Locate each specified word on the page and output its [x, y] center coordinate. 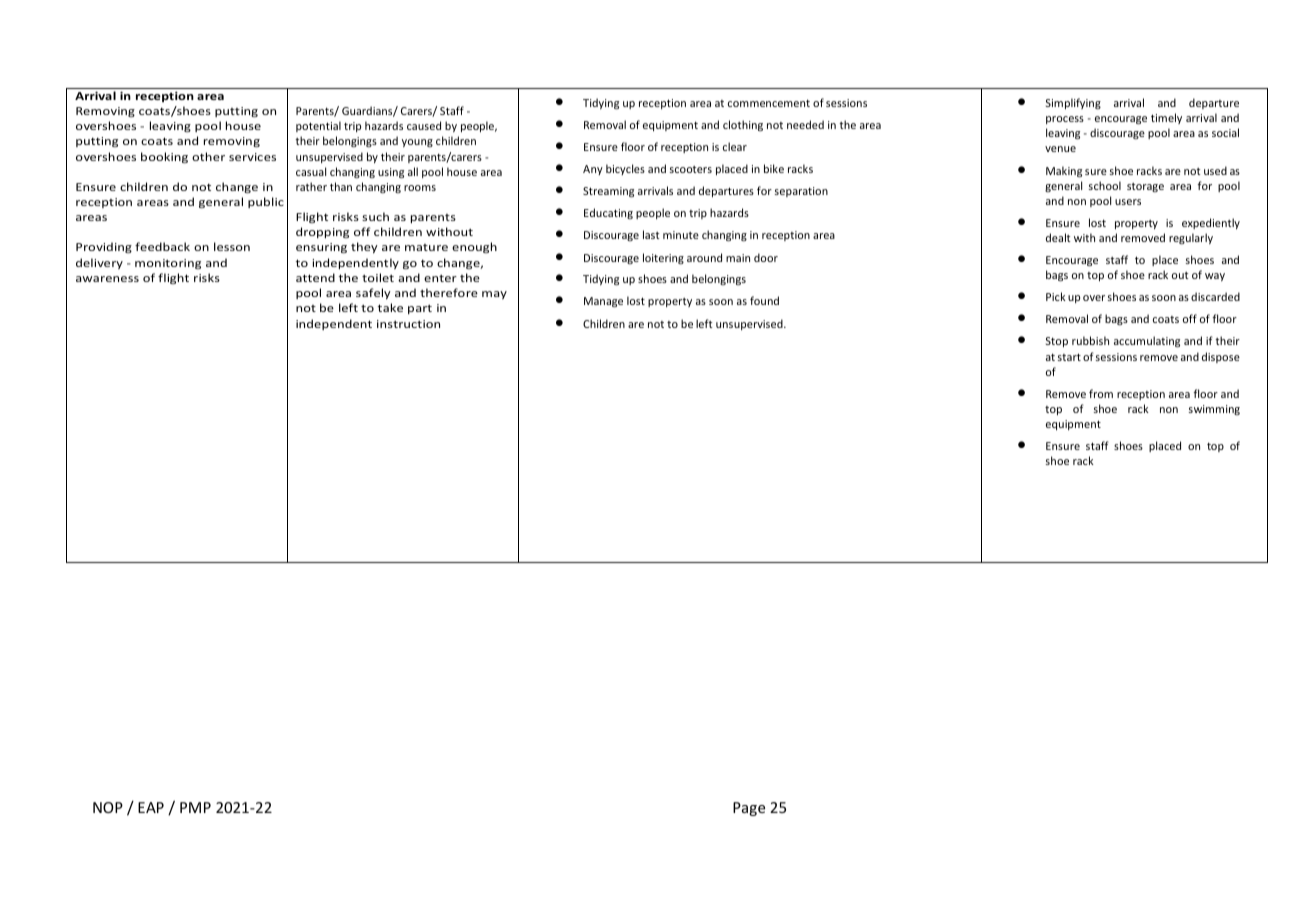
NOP [108, 807]
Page [749, 809]
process [1065, 120]
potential [318, 126]
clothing [743, 125]
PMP [195, 807]
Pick [1056, 296]
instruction [408, 324]
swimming [1214, 410]
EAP [151, 807]
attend [315, 277]
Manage [603, 302]
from [1101, 393]
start [1069, 357]
